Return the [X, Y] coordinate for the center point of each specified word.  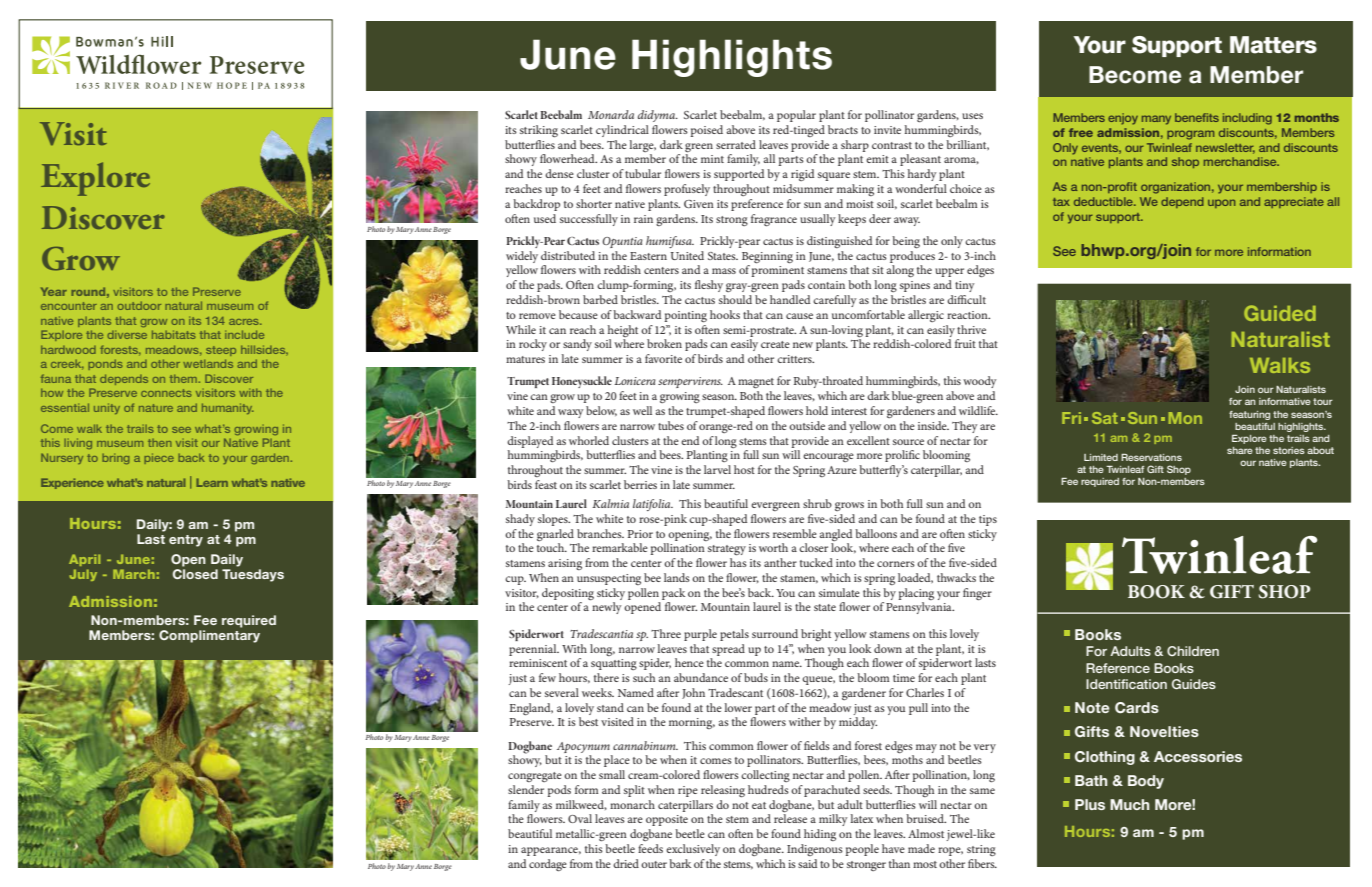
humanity [228, 408]
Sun [1142, 418]
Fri [1071, 418]
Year [54, 291]
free [1081, 132]
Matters [1273, 45]
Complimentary [209, 636]
